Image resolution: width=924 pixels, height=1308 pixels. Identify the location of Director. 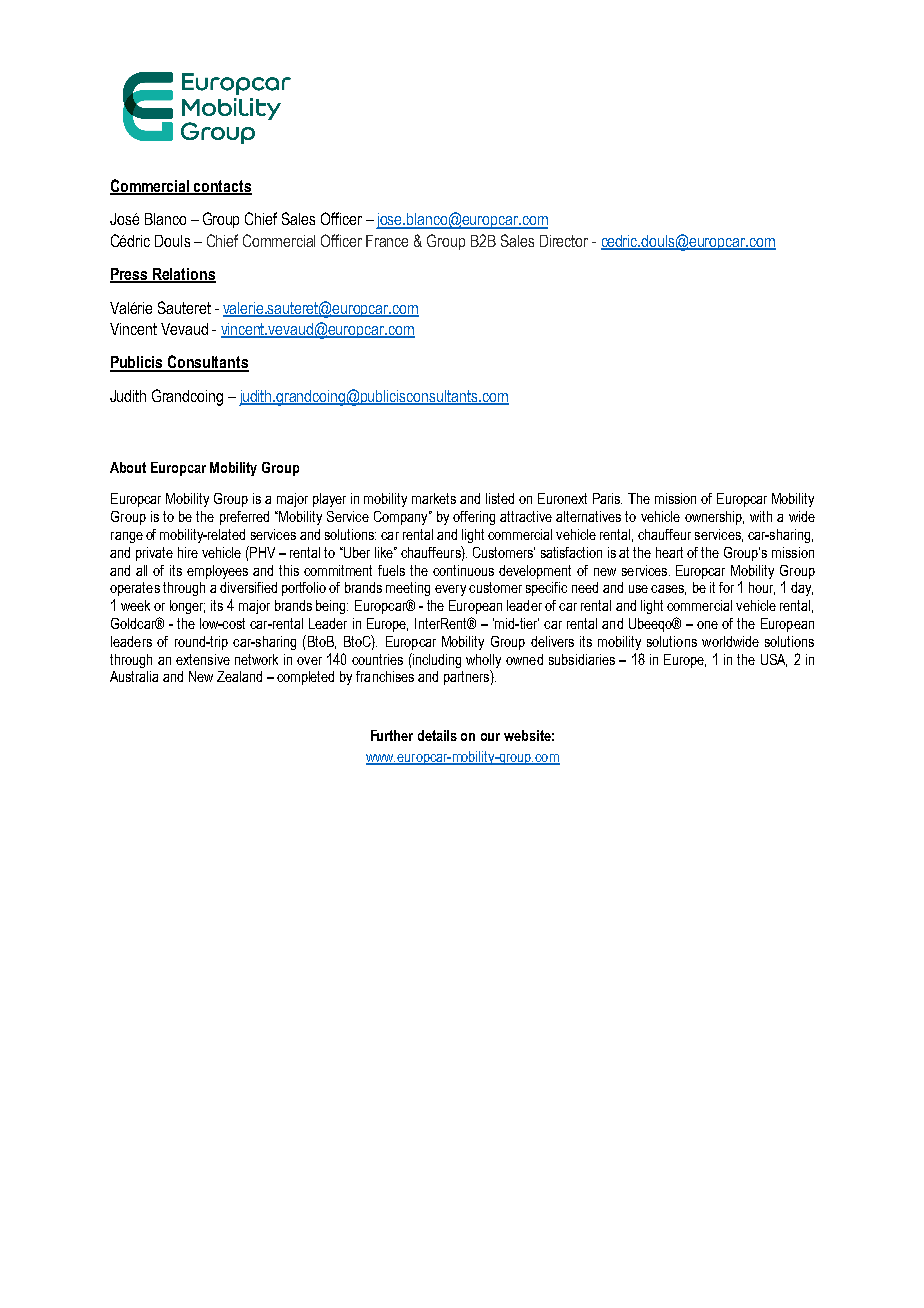
(564, 241).
